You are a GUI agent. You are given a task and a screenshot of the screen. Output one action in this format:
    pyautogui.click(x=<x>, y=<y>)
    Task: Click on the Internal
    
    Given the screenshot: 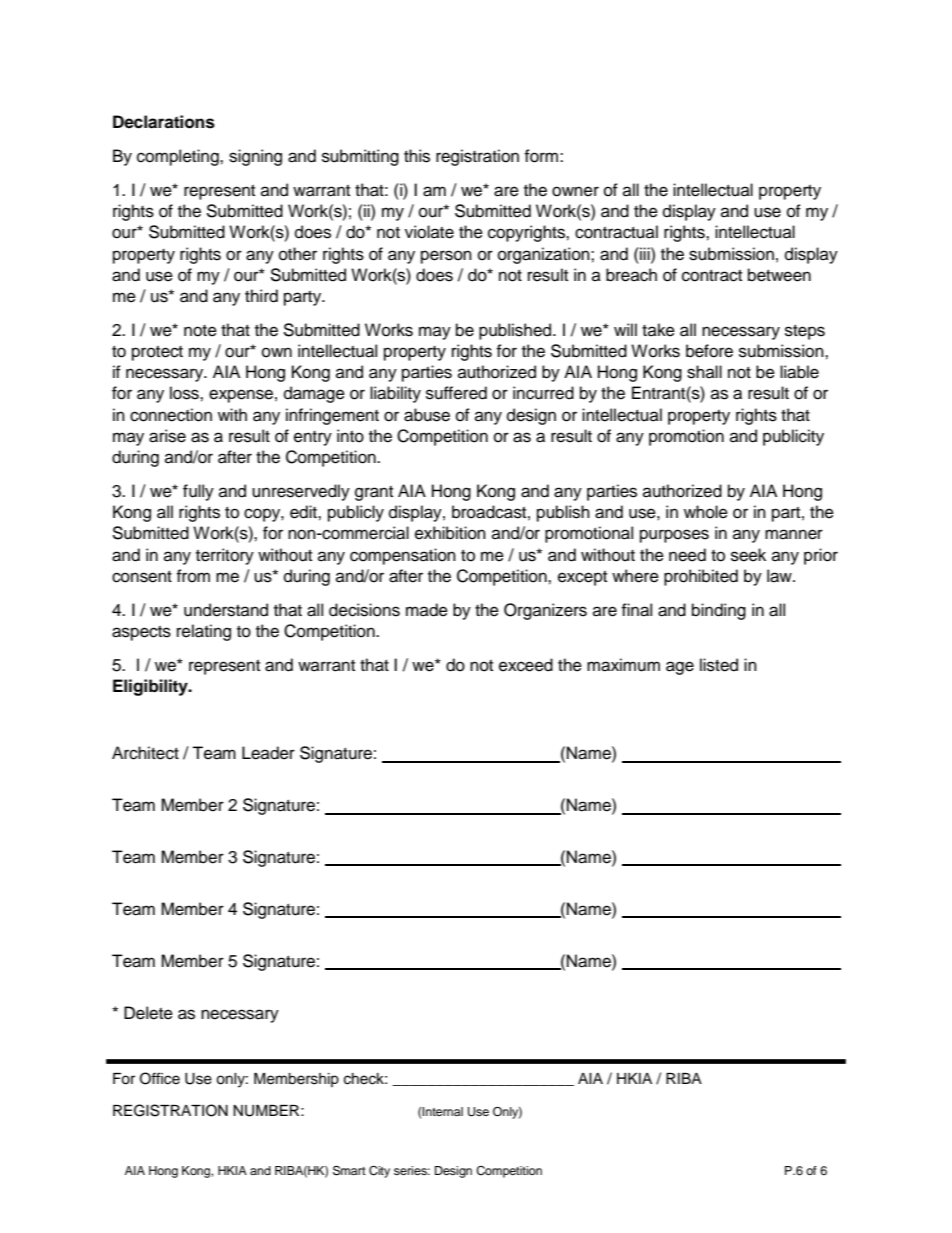 What is the action you would take?
    pyautogui.click(x=442, y=1111)
